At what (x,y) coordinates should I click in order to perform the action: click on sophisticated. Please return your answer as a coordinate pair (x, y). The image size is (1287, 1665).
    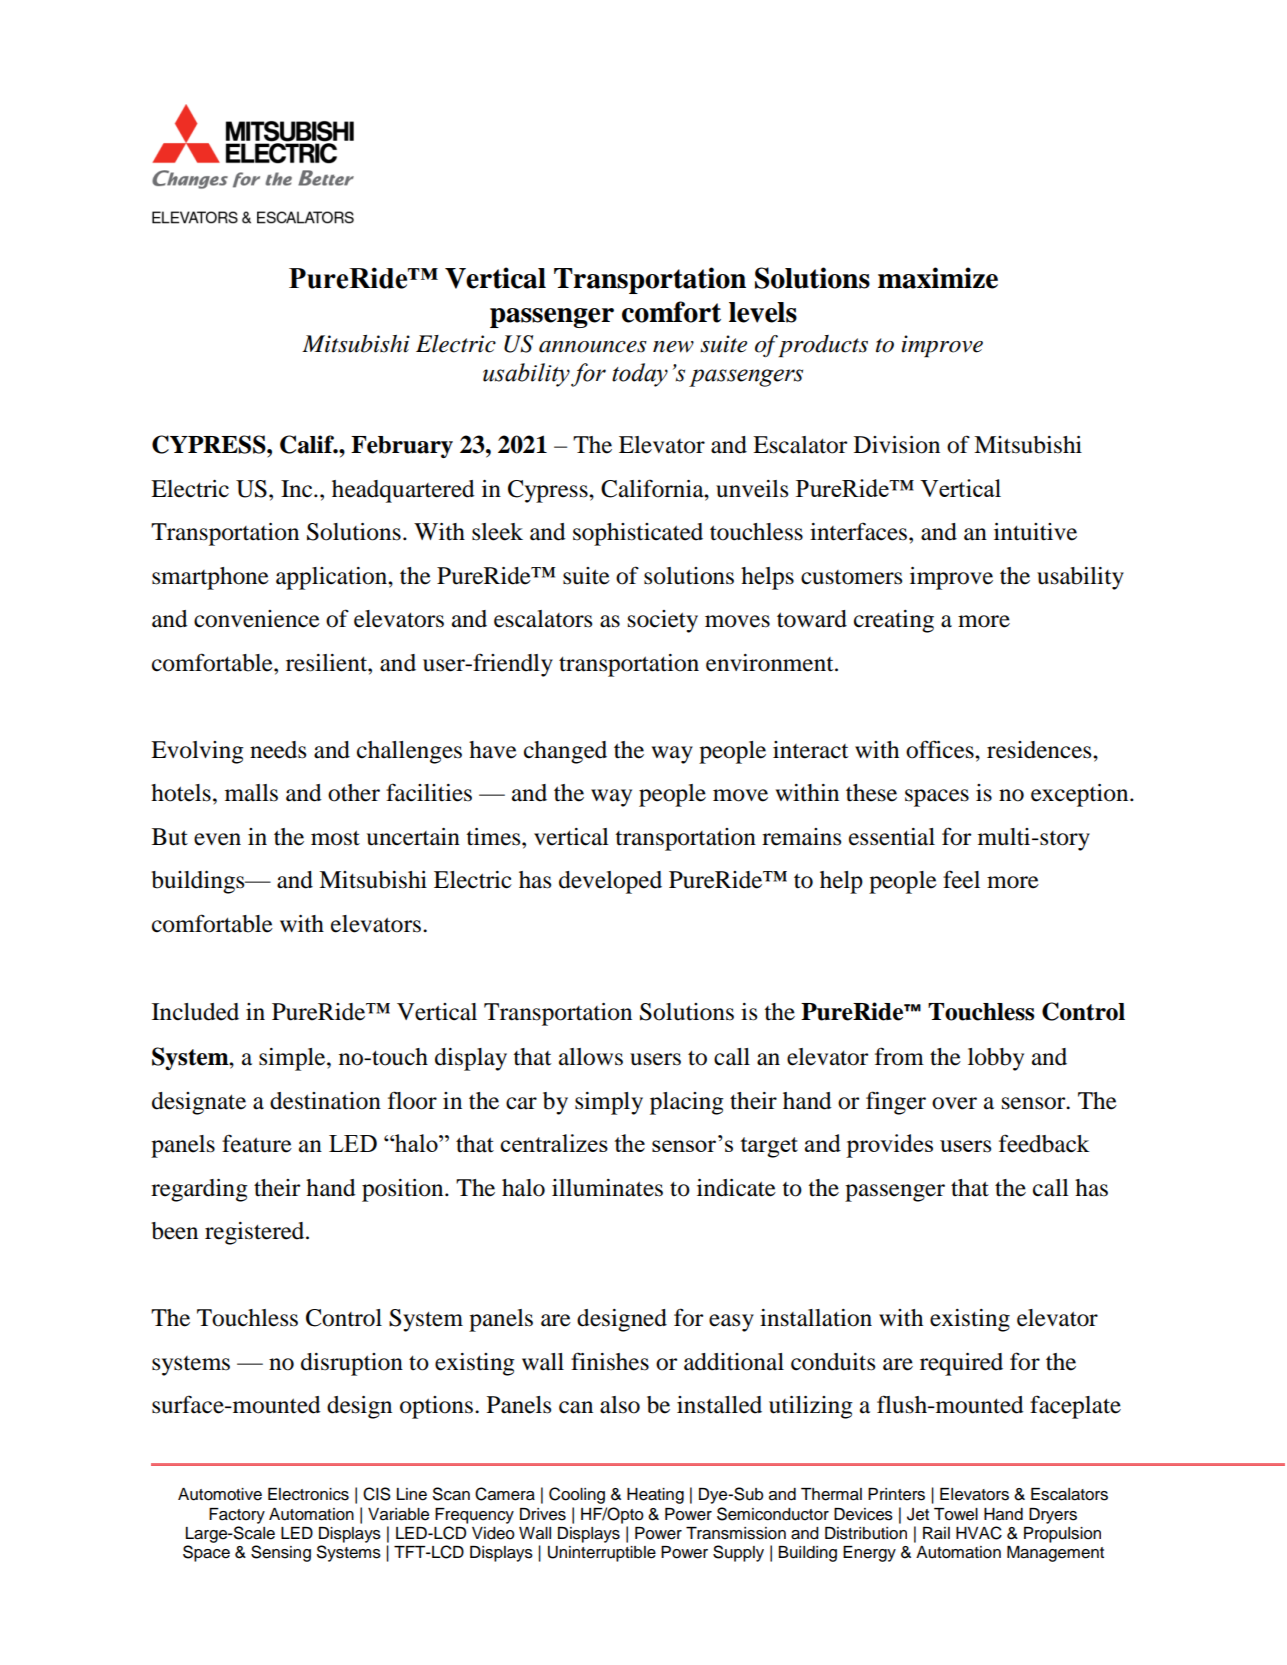
    Looking at the image, I should click on (638, 534).
